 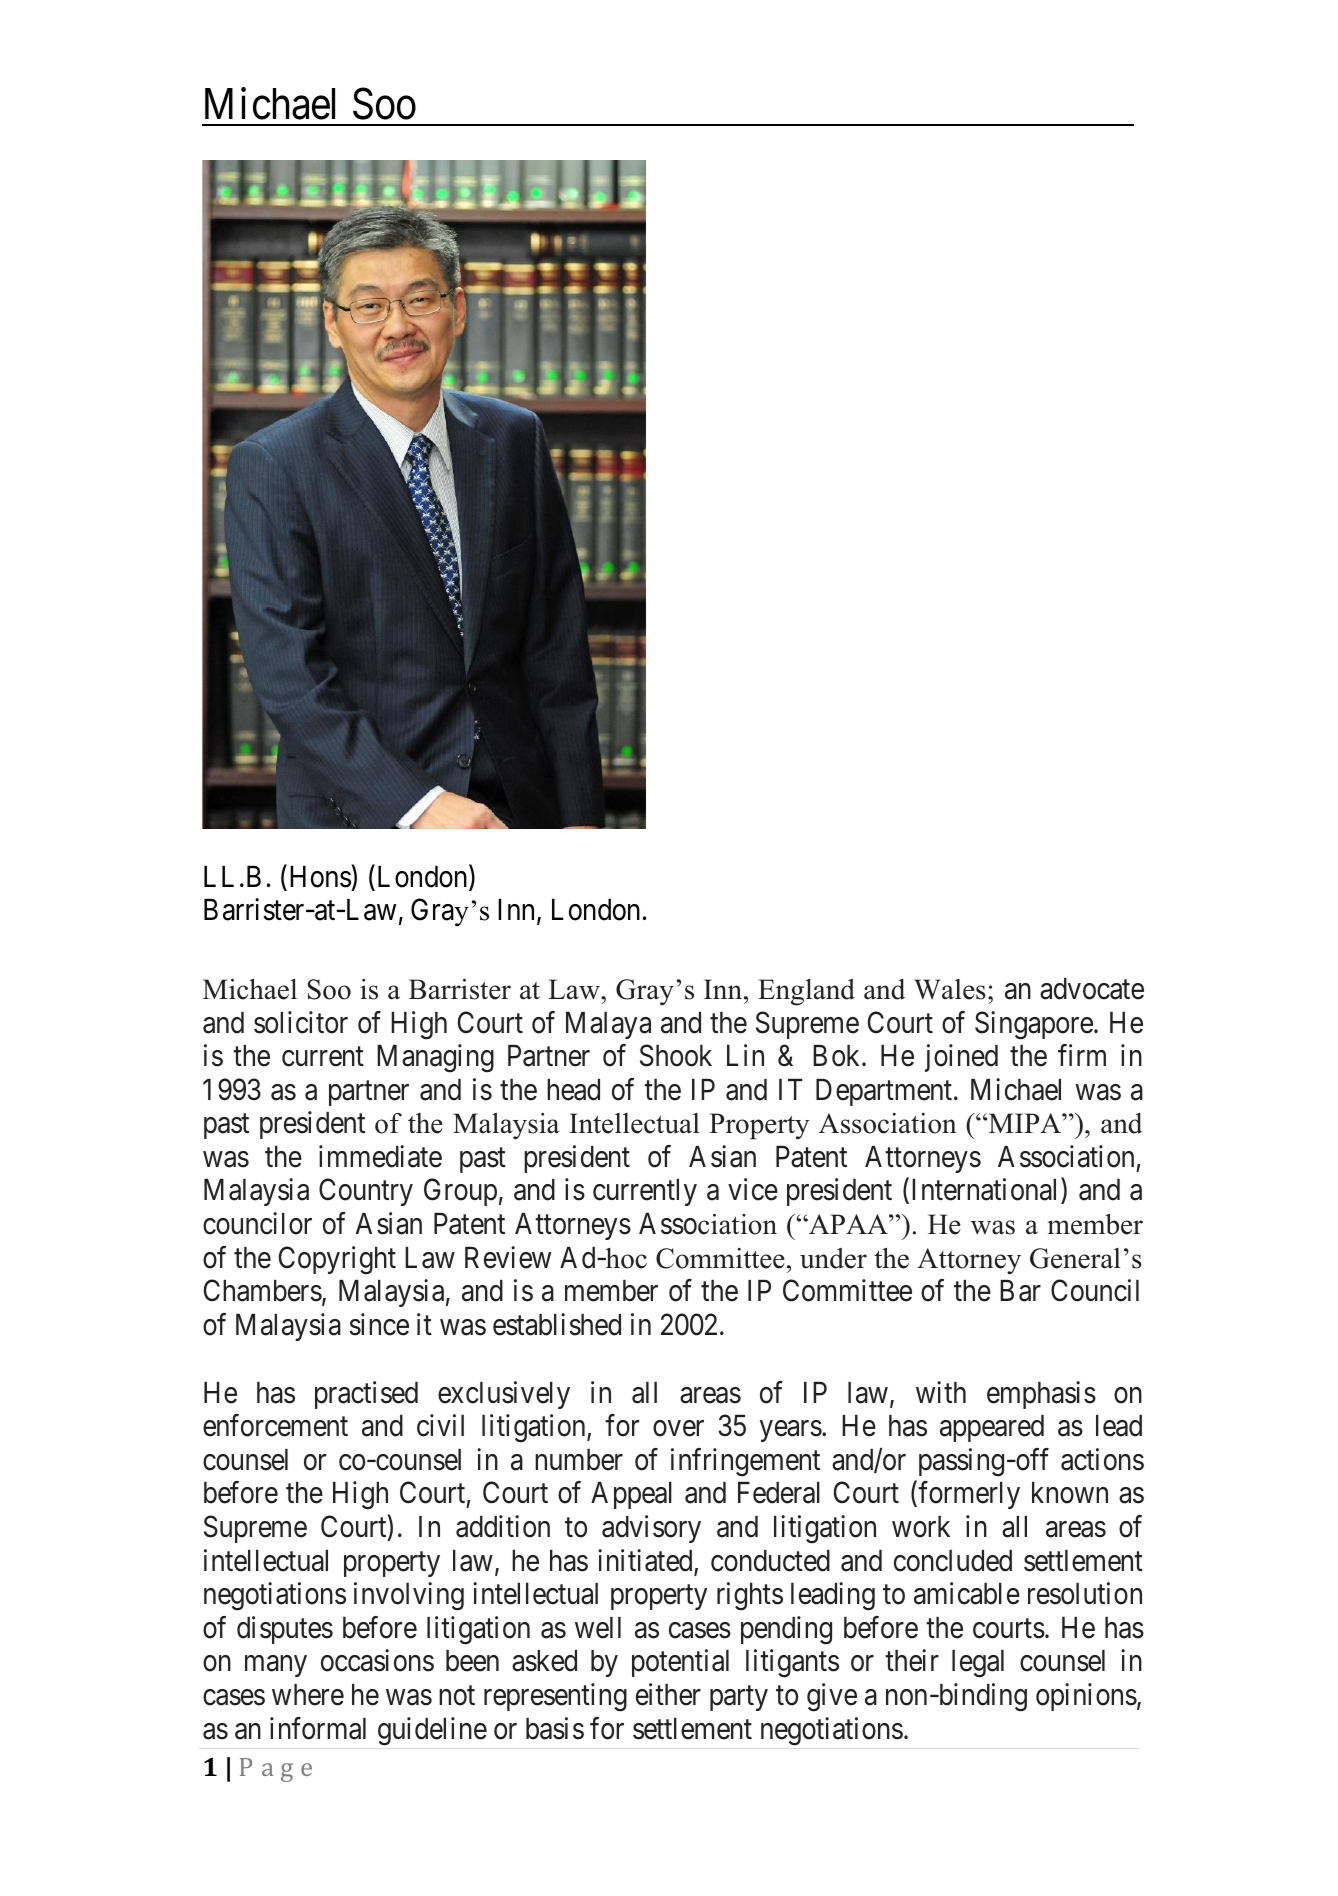 I want to click on Appeal, so click(x=631, y=1495).
